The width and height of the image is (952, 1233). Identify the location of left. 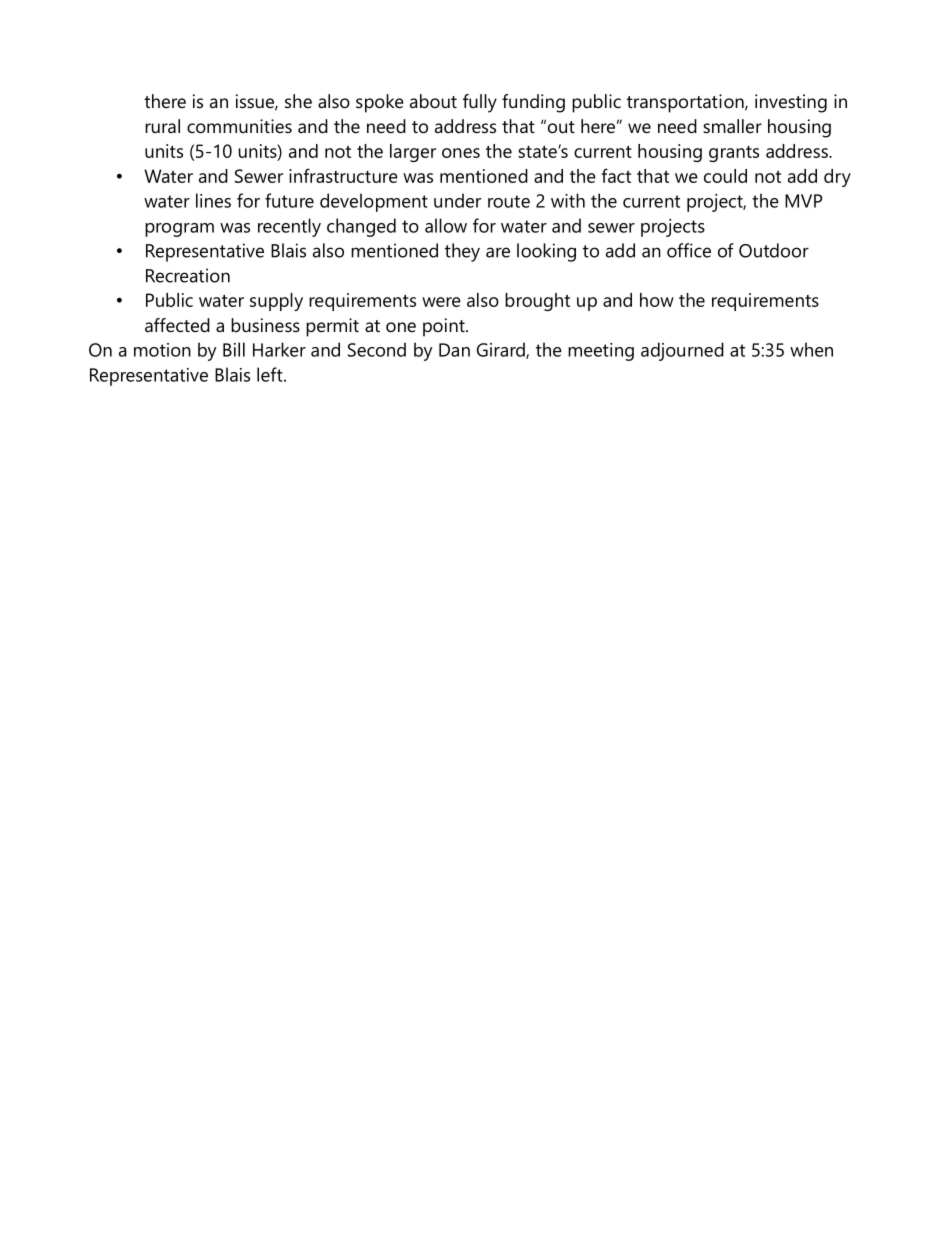
(271, 374).
